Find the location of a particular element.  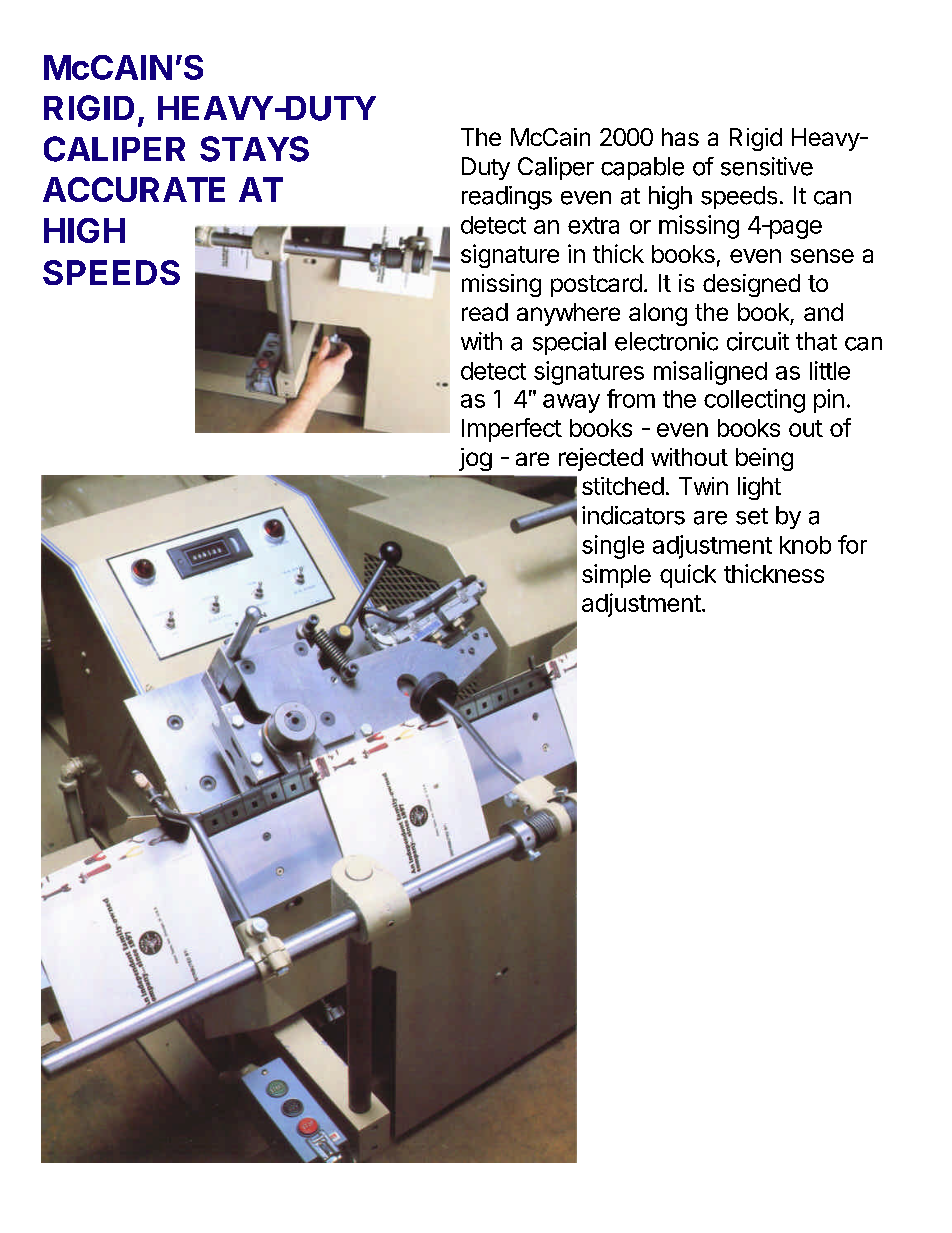

ACCURATE is located at coordinates (134, 189).
